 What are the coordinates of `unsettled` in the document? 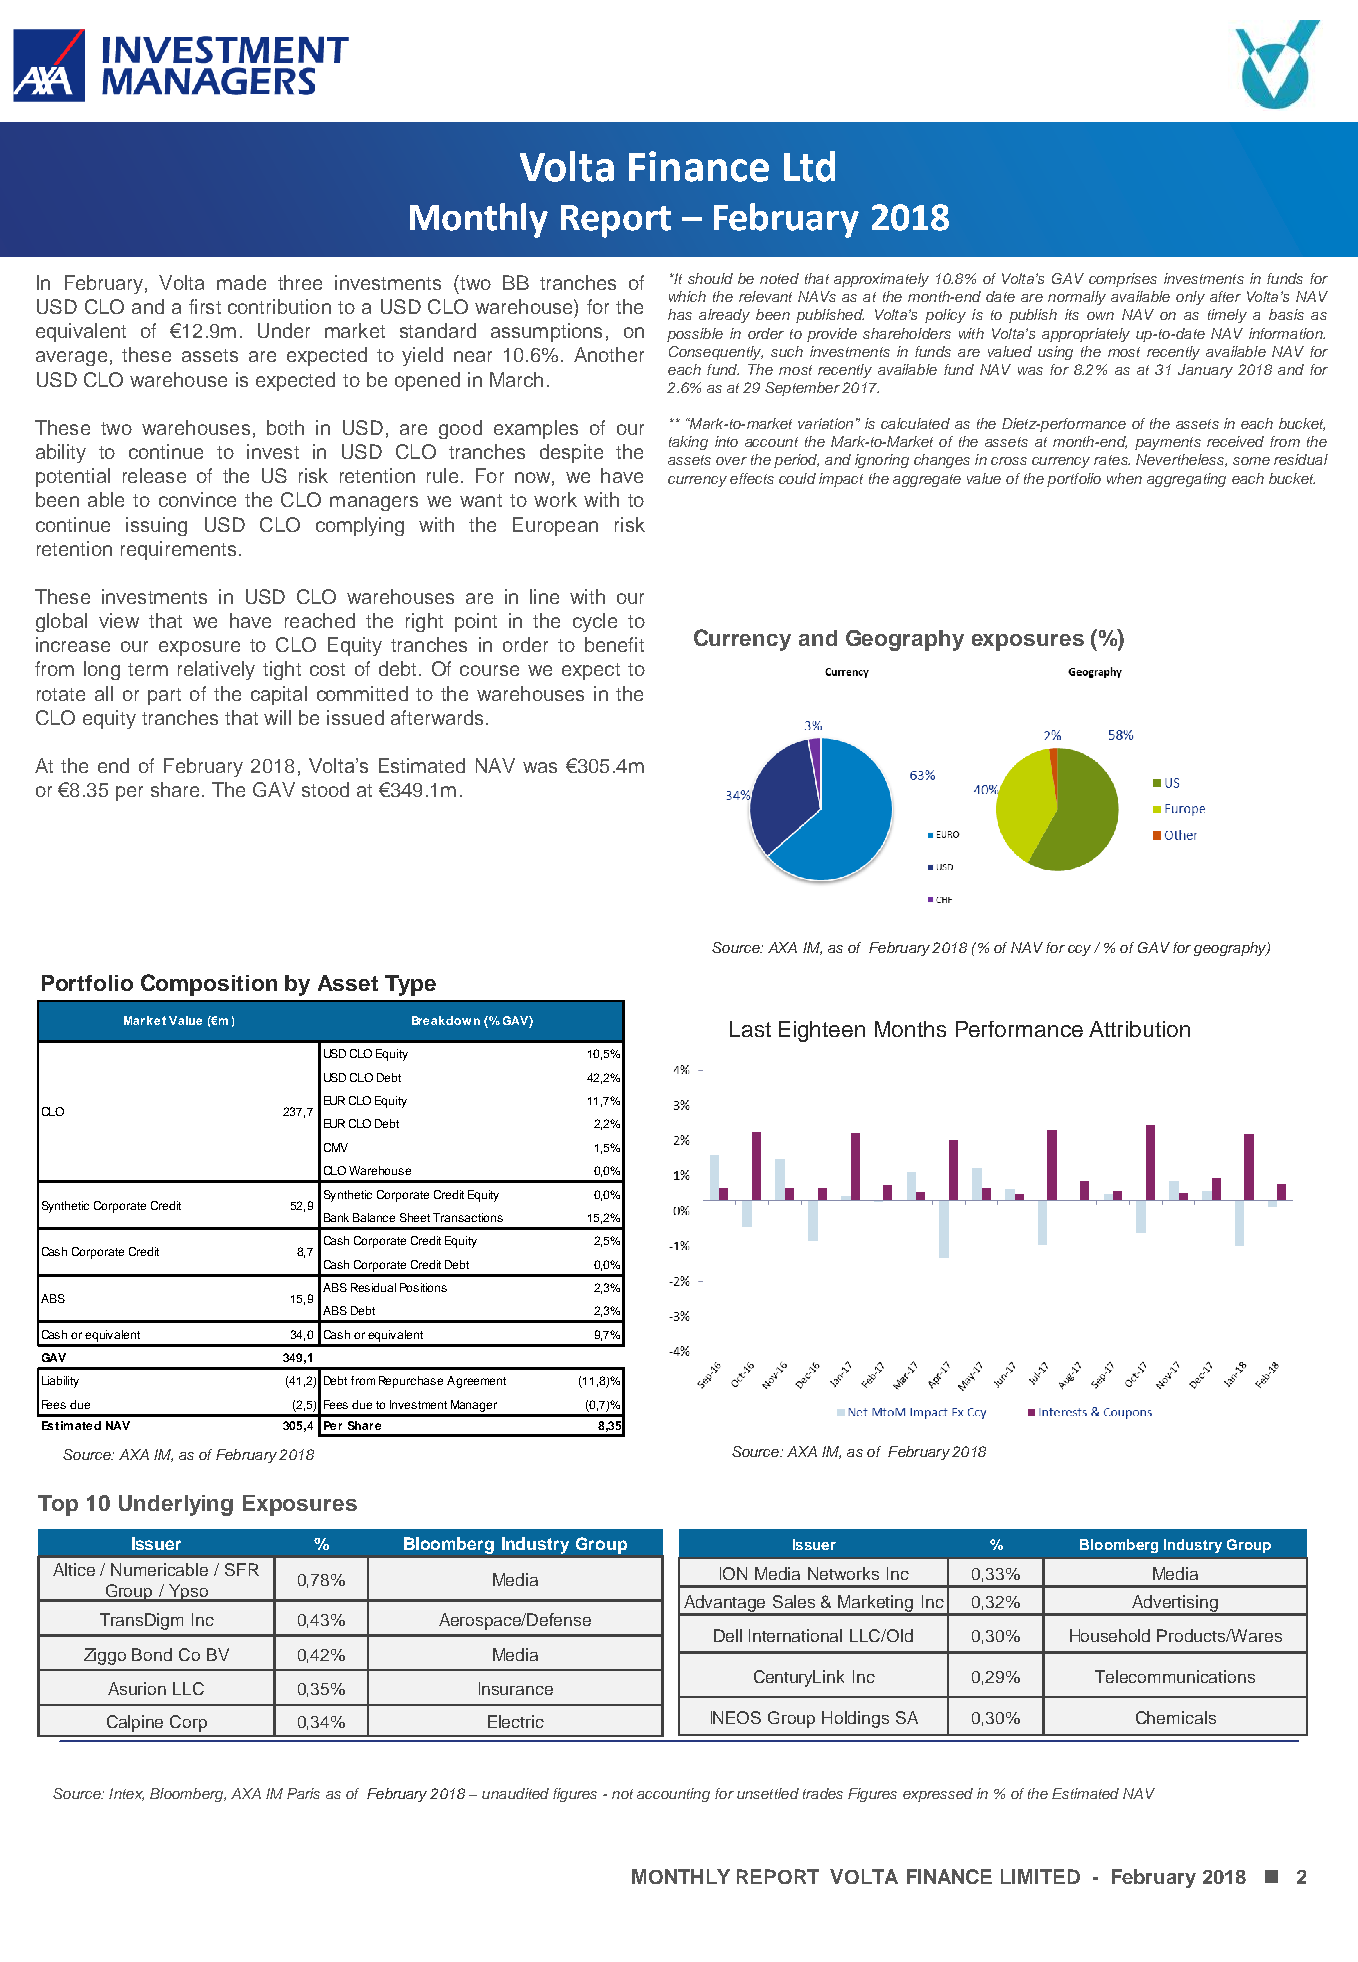 It's located at (768, 1793).
